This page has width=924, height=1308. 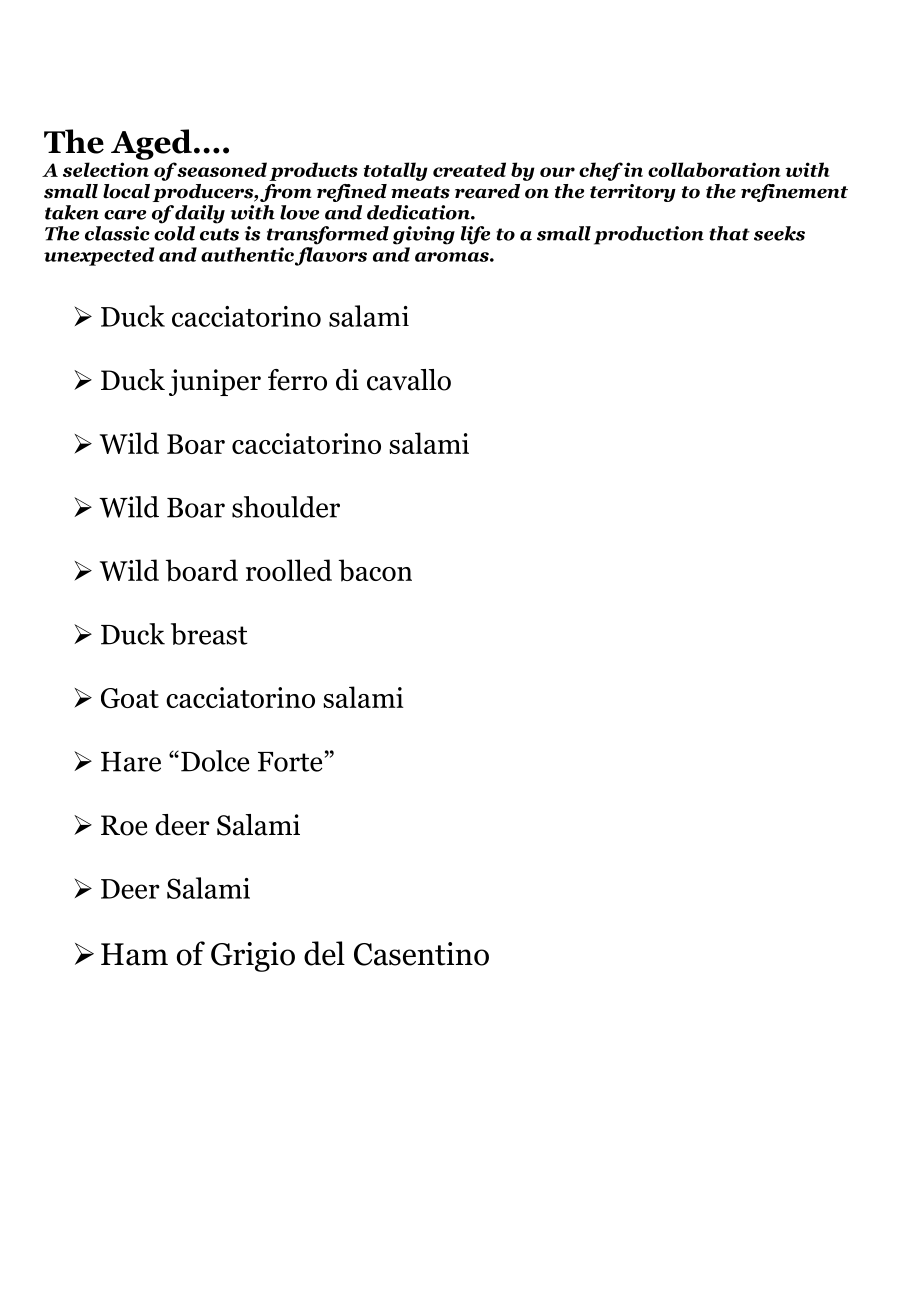 What do you see at coordinates (714, 169) in the page?
I see `collaboration` at bounding box center [714, 169].
